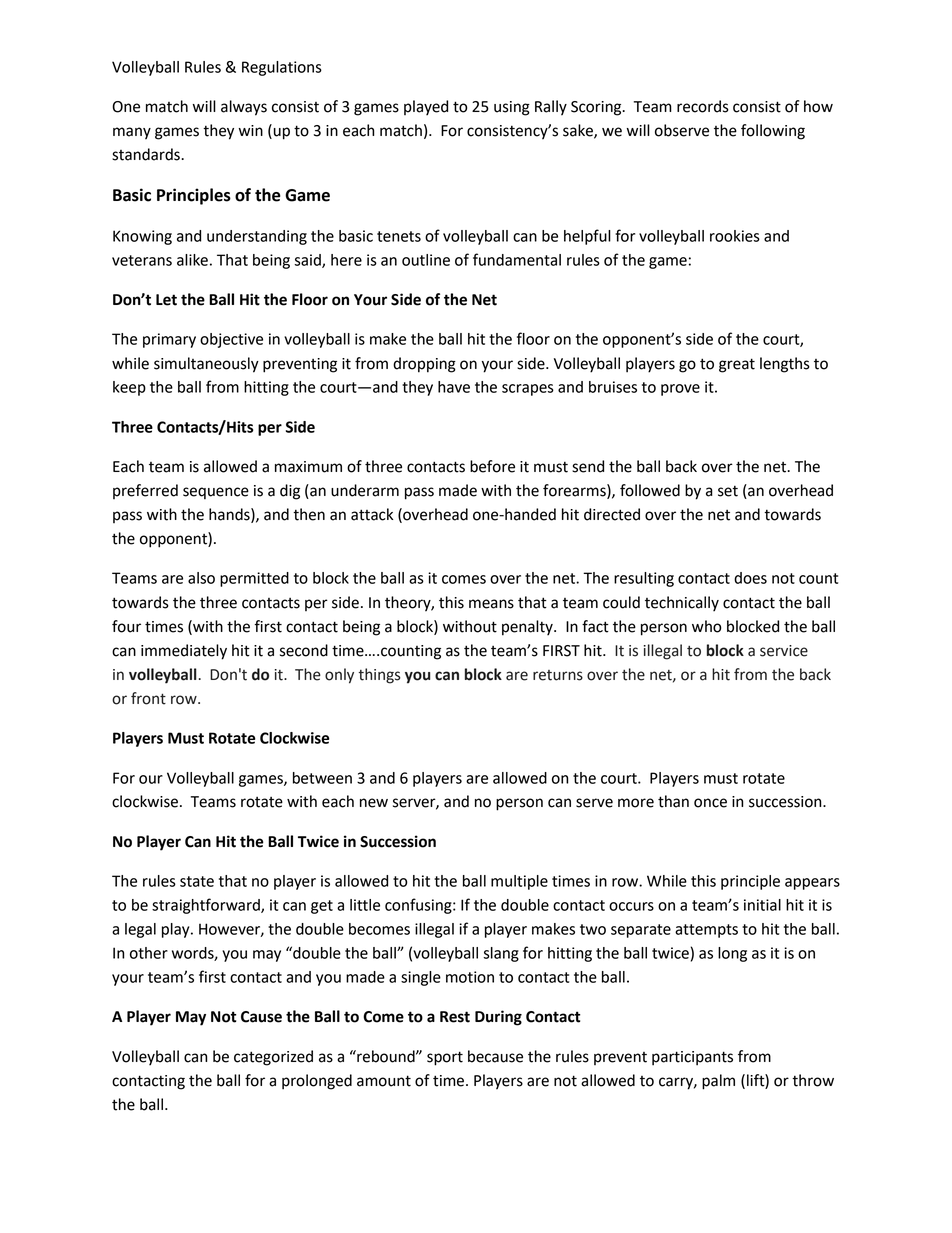 This document has width=952, height=1233. I want to click on also, so click(201, 578).
